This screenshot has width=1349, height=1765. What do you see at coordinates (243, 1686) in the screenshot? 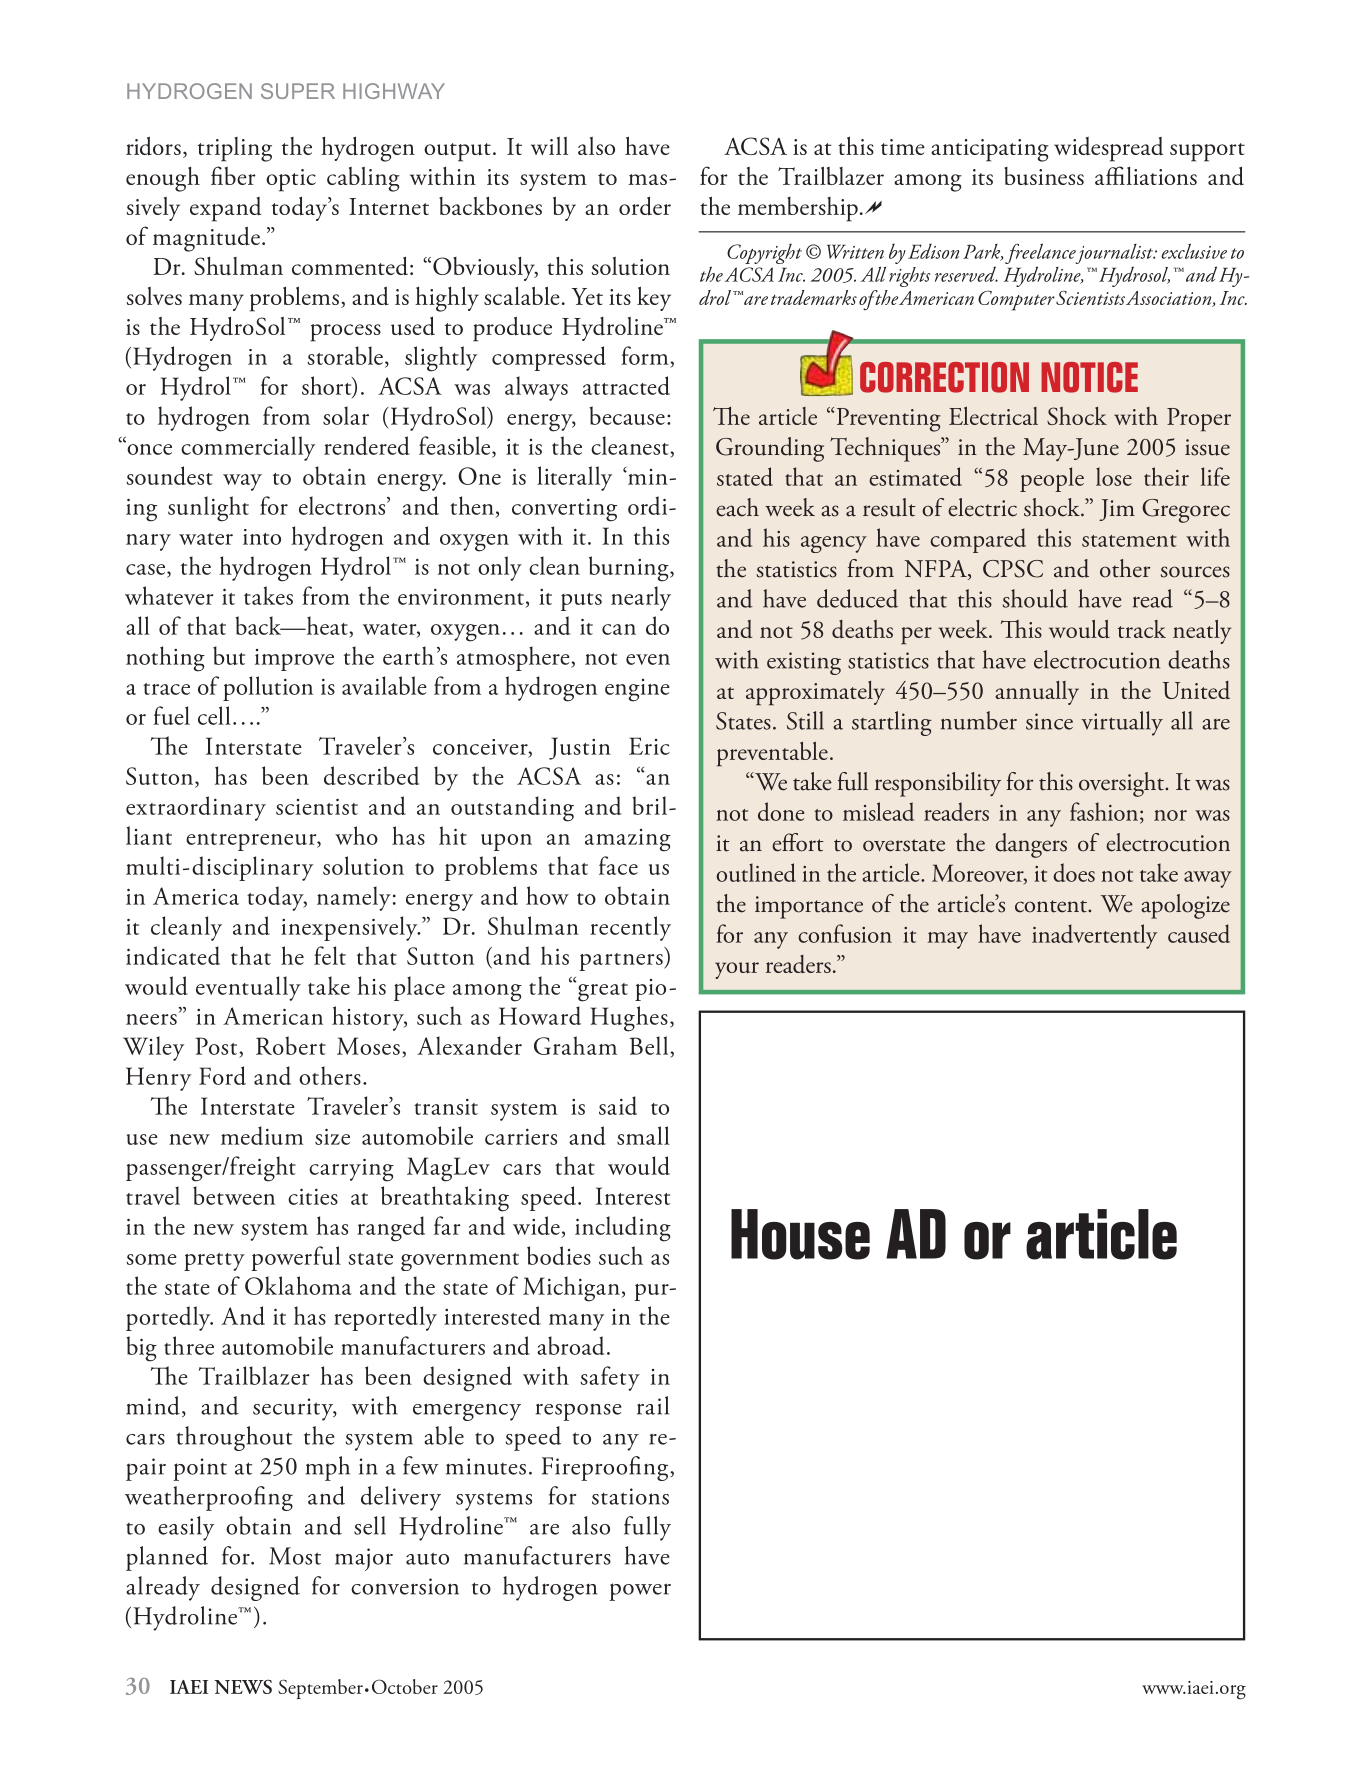
I see `NEWS` at bounding box center [243, 1686].
